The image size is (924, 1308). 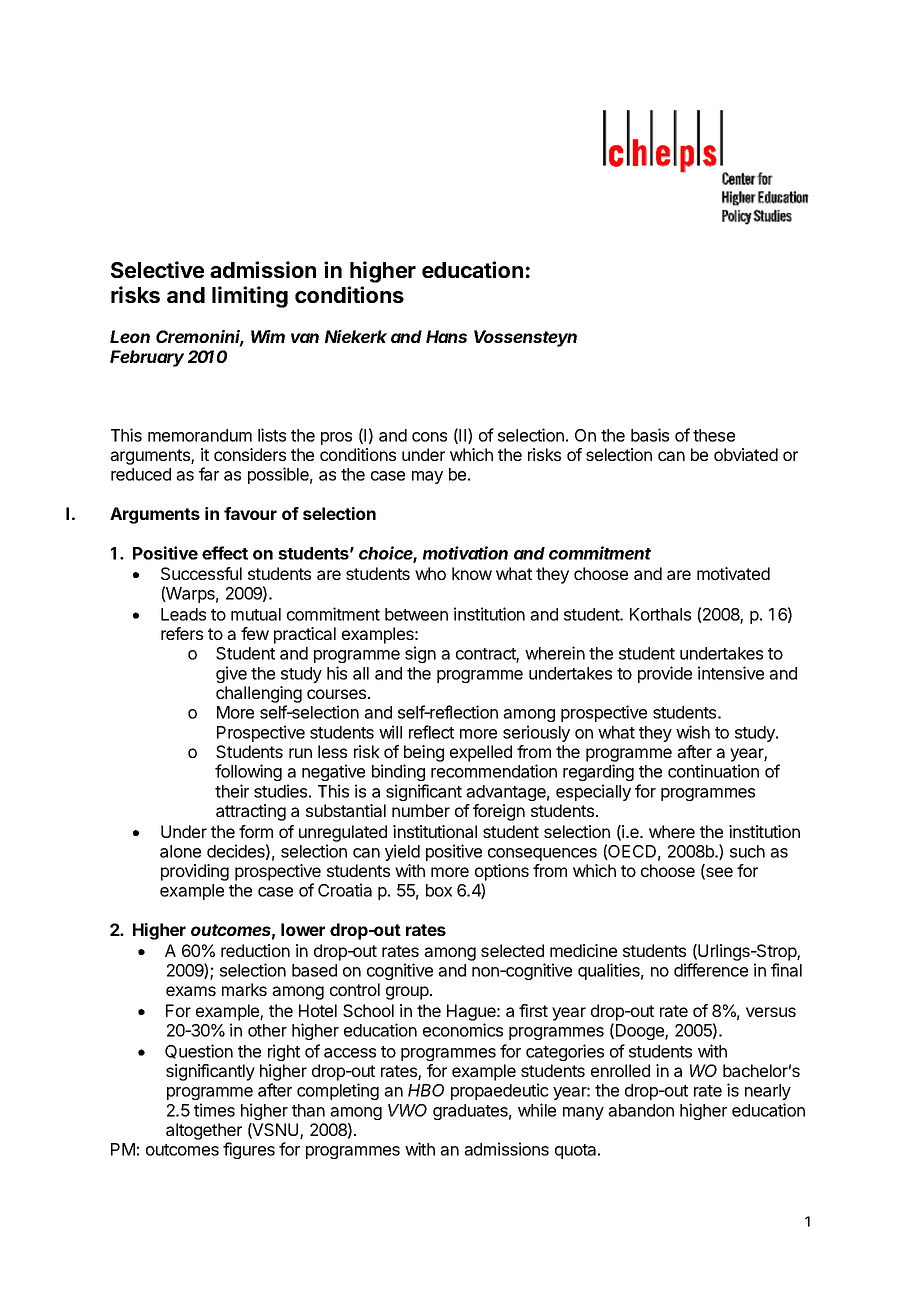 I want to click on difference, so click(x=711, y=970).
